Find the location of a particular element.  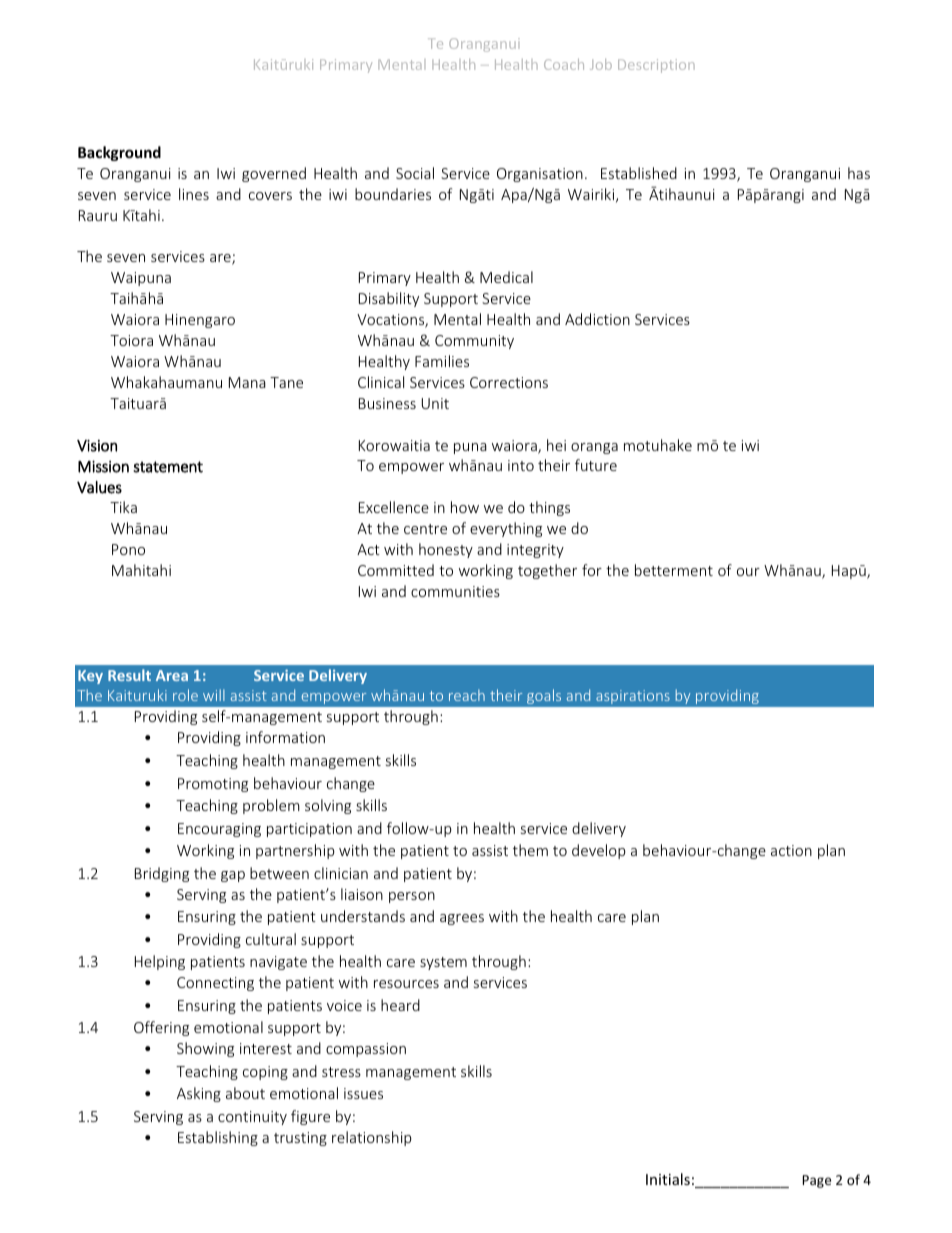

Addiction is located at coordinates (597, 319).
